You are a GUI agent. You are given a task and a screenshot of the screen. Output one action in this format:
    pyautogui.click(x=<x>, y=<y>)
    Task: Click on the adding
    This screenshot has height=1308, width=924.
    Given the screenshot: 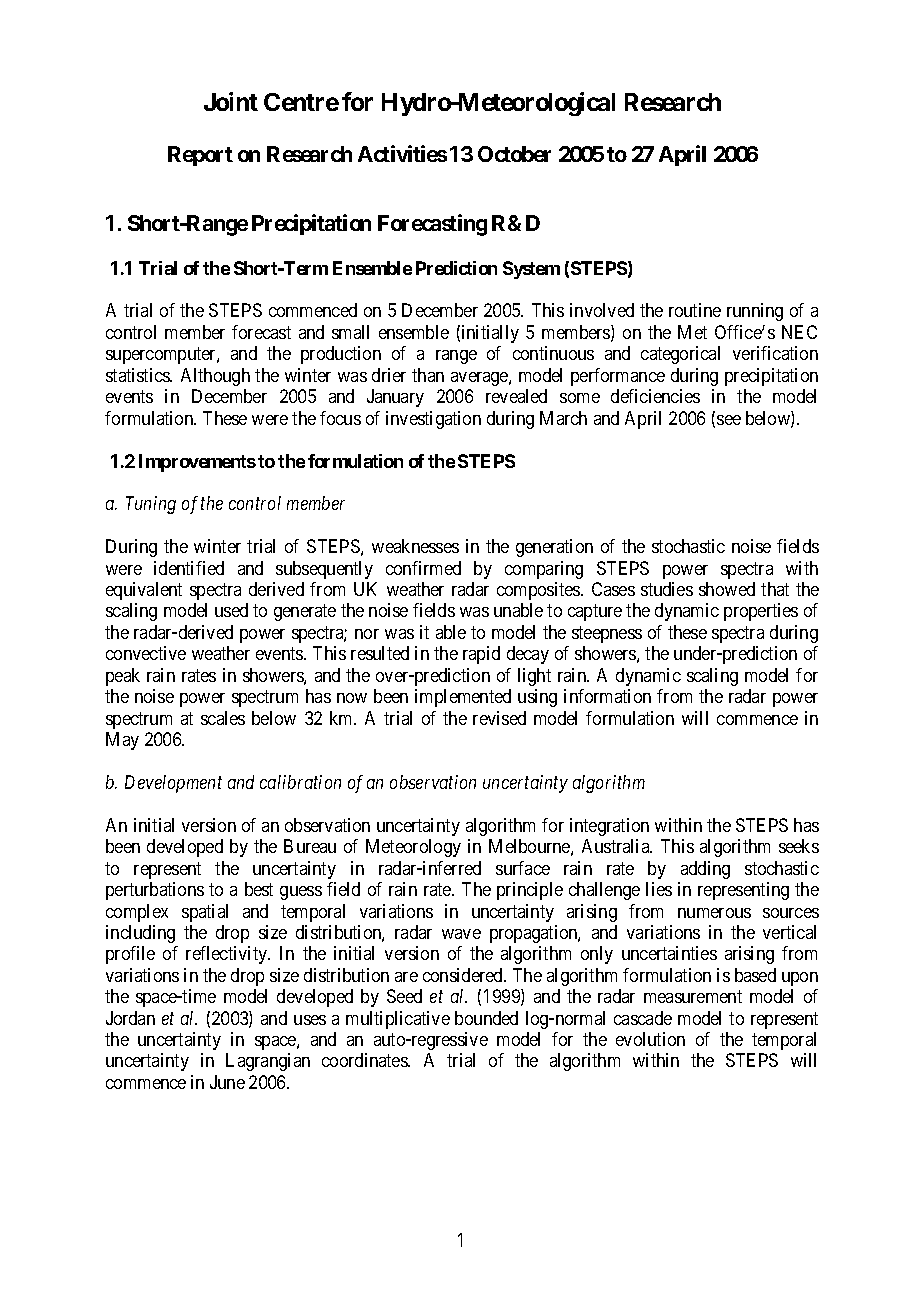 What is the action you would take?
    pyautogui.click(x=705, y=870)
